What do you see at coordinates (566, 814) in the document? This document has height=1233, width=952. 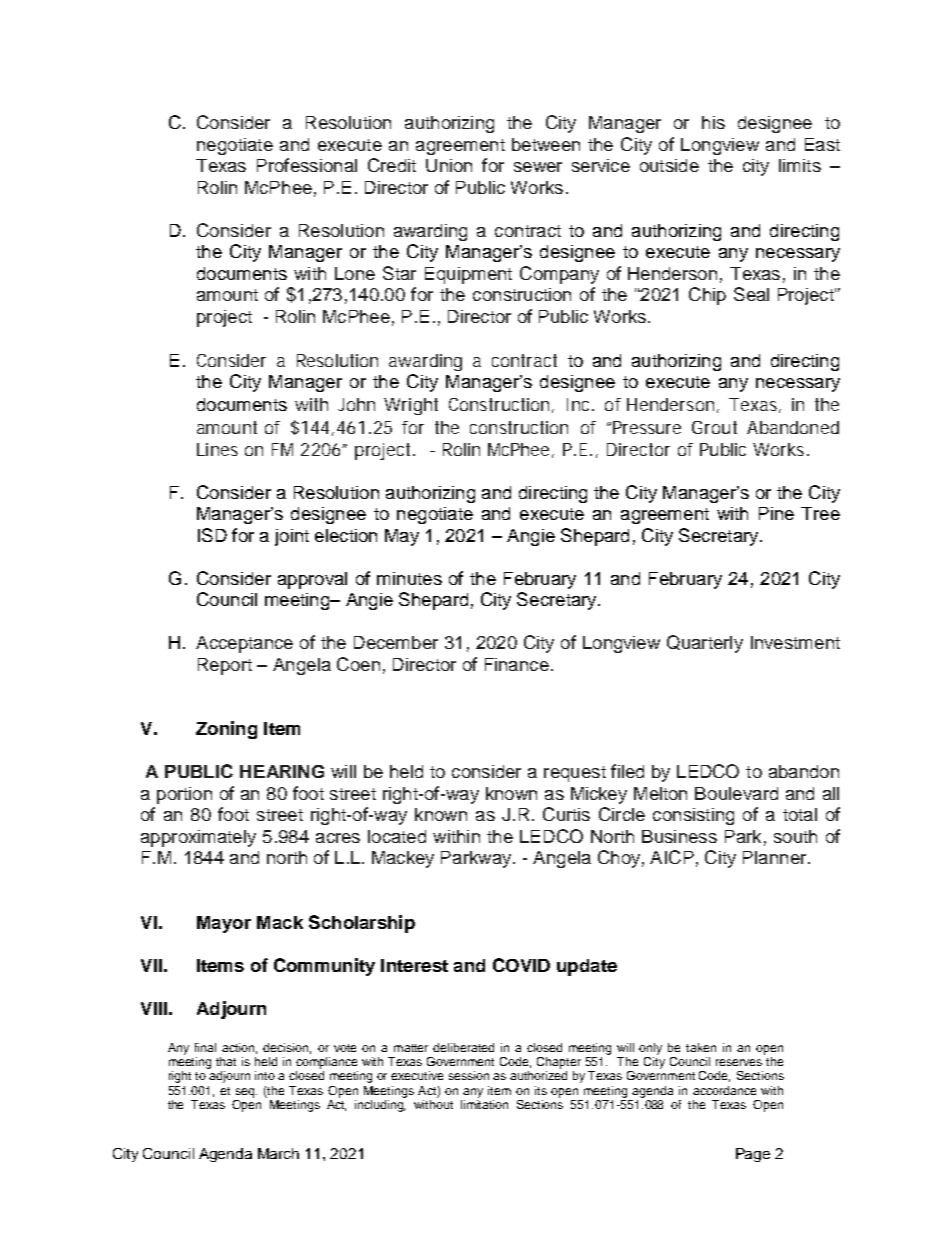 I see `Curtis` at bounding box center [566, 814].
